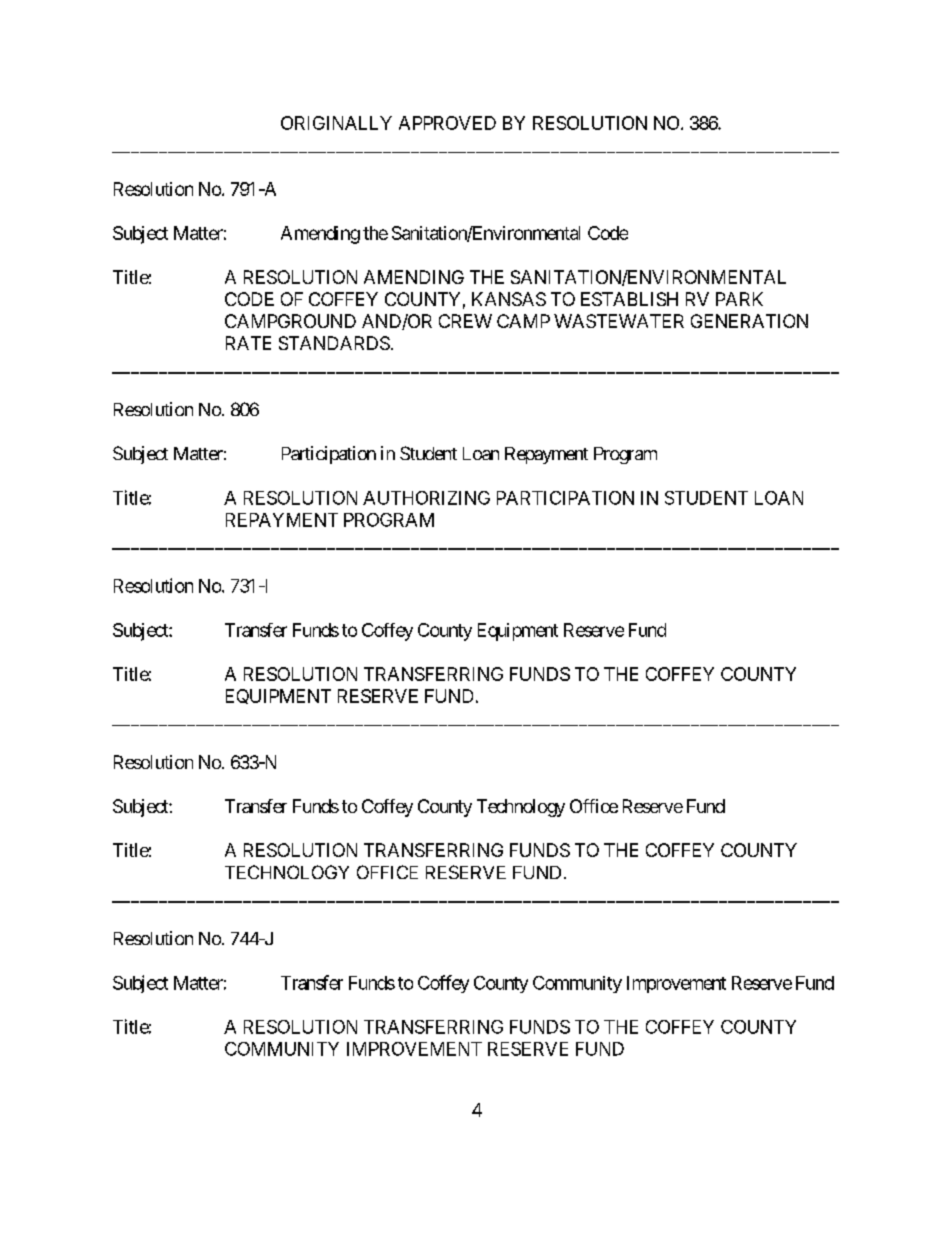  I want to click on STANDARDS, so click(334, 343).
